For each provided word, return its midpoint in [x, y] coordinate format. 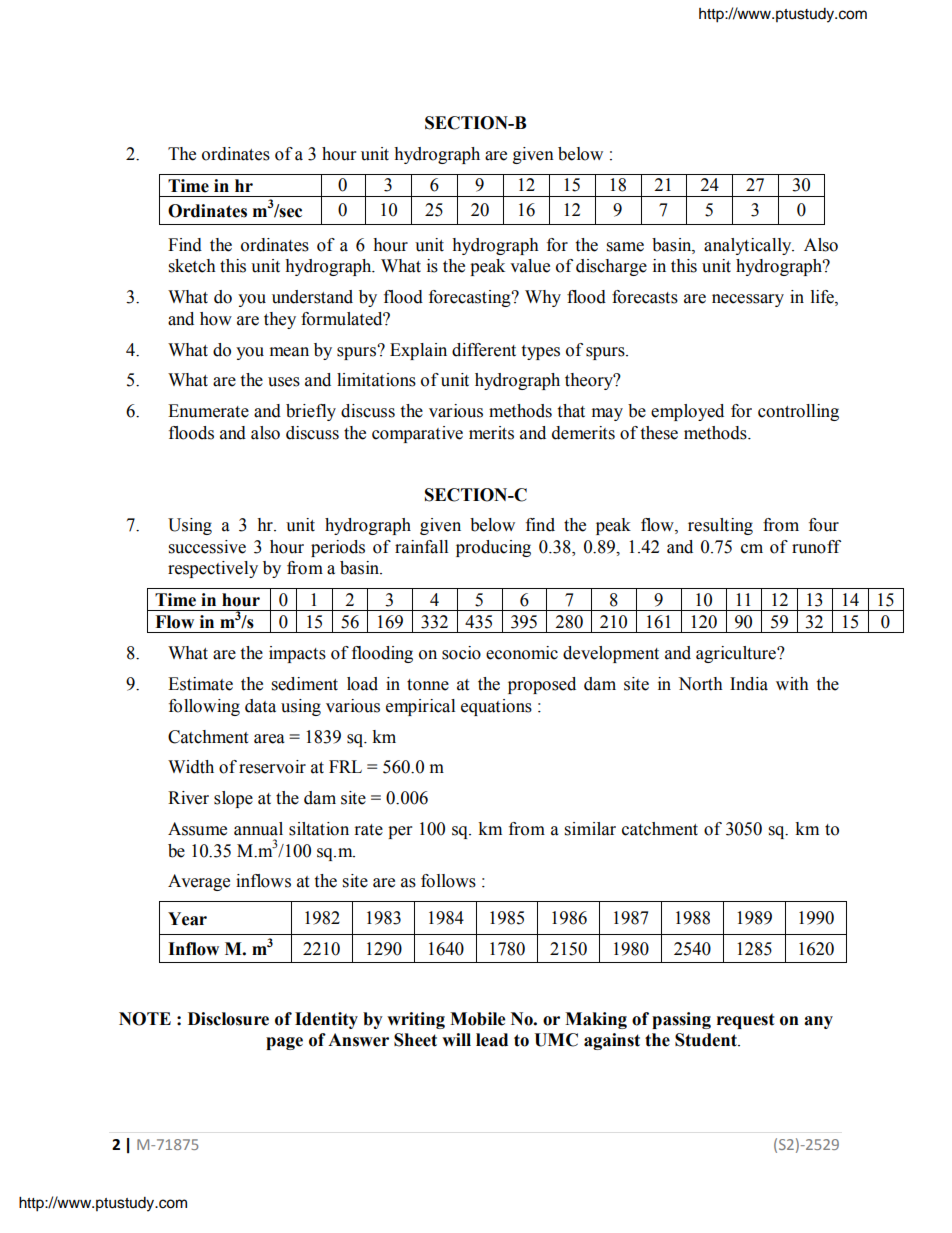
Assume [197, 829]
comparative [417, 434]
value [530, 266]
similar [590, 829]
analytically [749, 246]
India [749, 684]
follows [448, 881]
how [216, 319]
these [659, 433]
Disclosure [228, 1019]
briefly [311, 412]
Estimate [200, 684]
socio [461, 653]
